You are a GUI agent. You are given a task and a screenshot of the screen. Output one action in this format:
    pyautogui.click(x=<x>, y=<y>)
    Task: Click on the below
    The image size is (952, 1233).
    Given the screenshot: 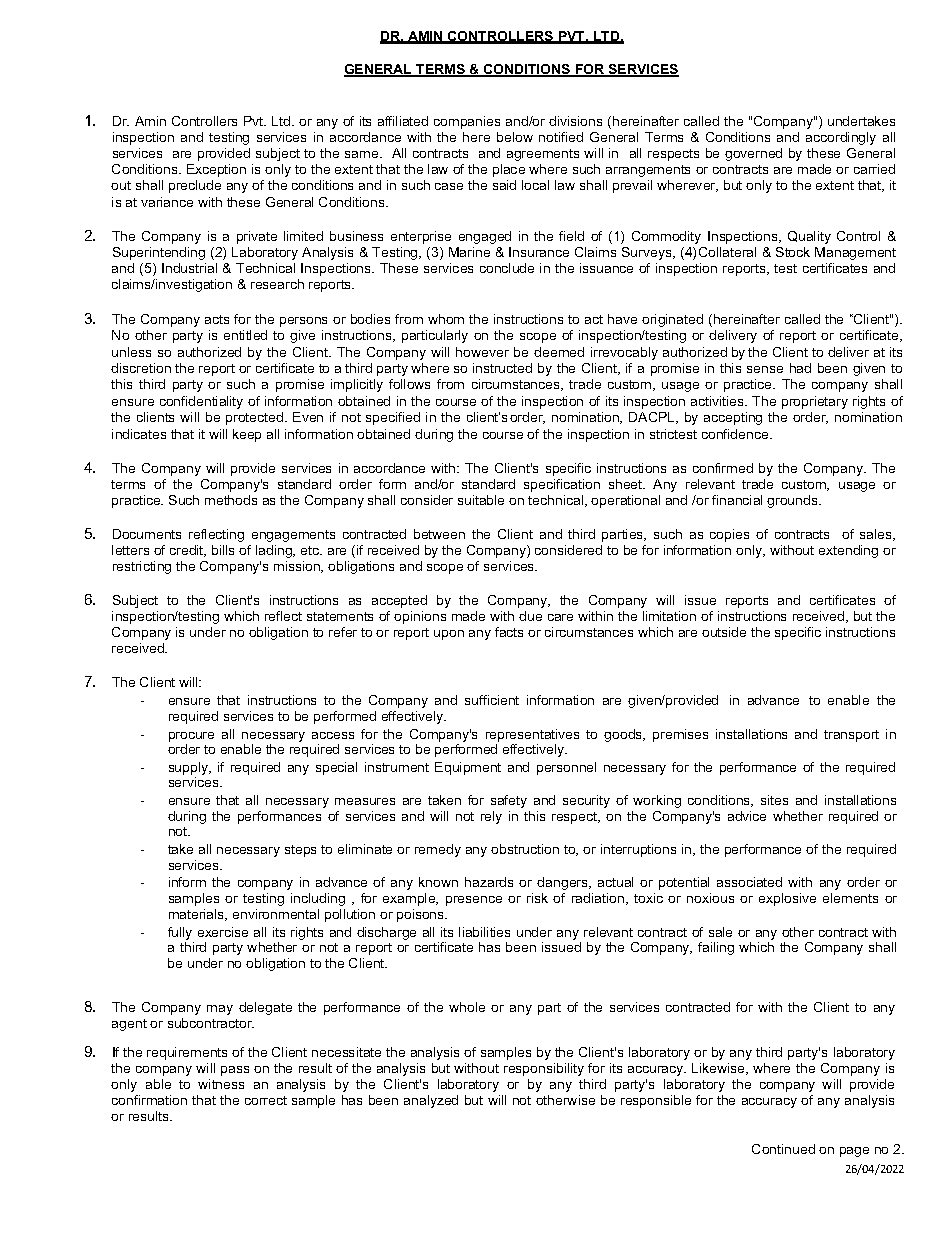 What is the action you would take?
    pyautogui.click(x=515, y=137)
